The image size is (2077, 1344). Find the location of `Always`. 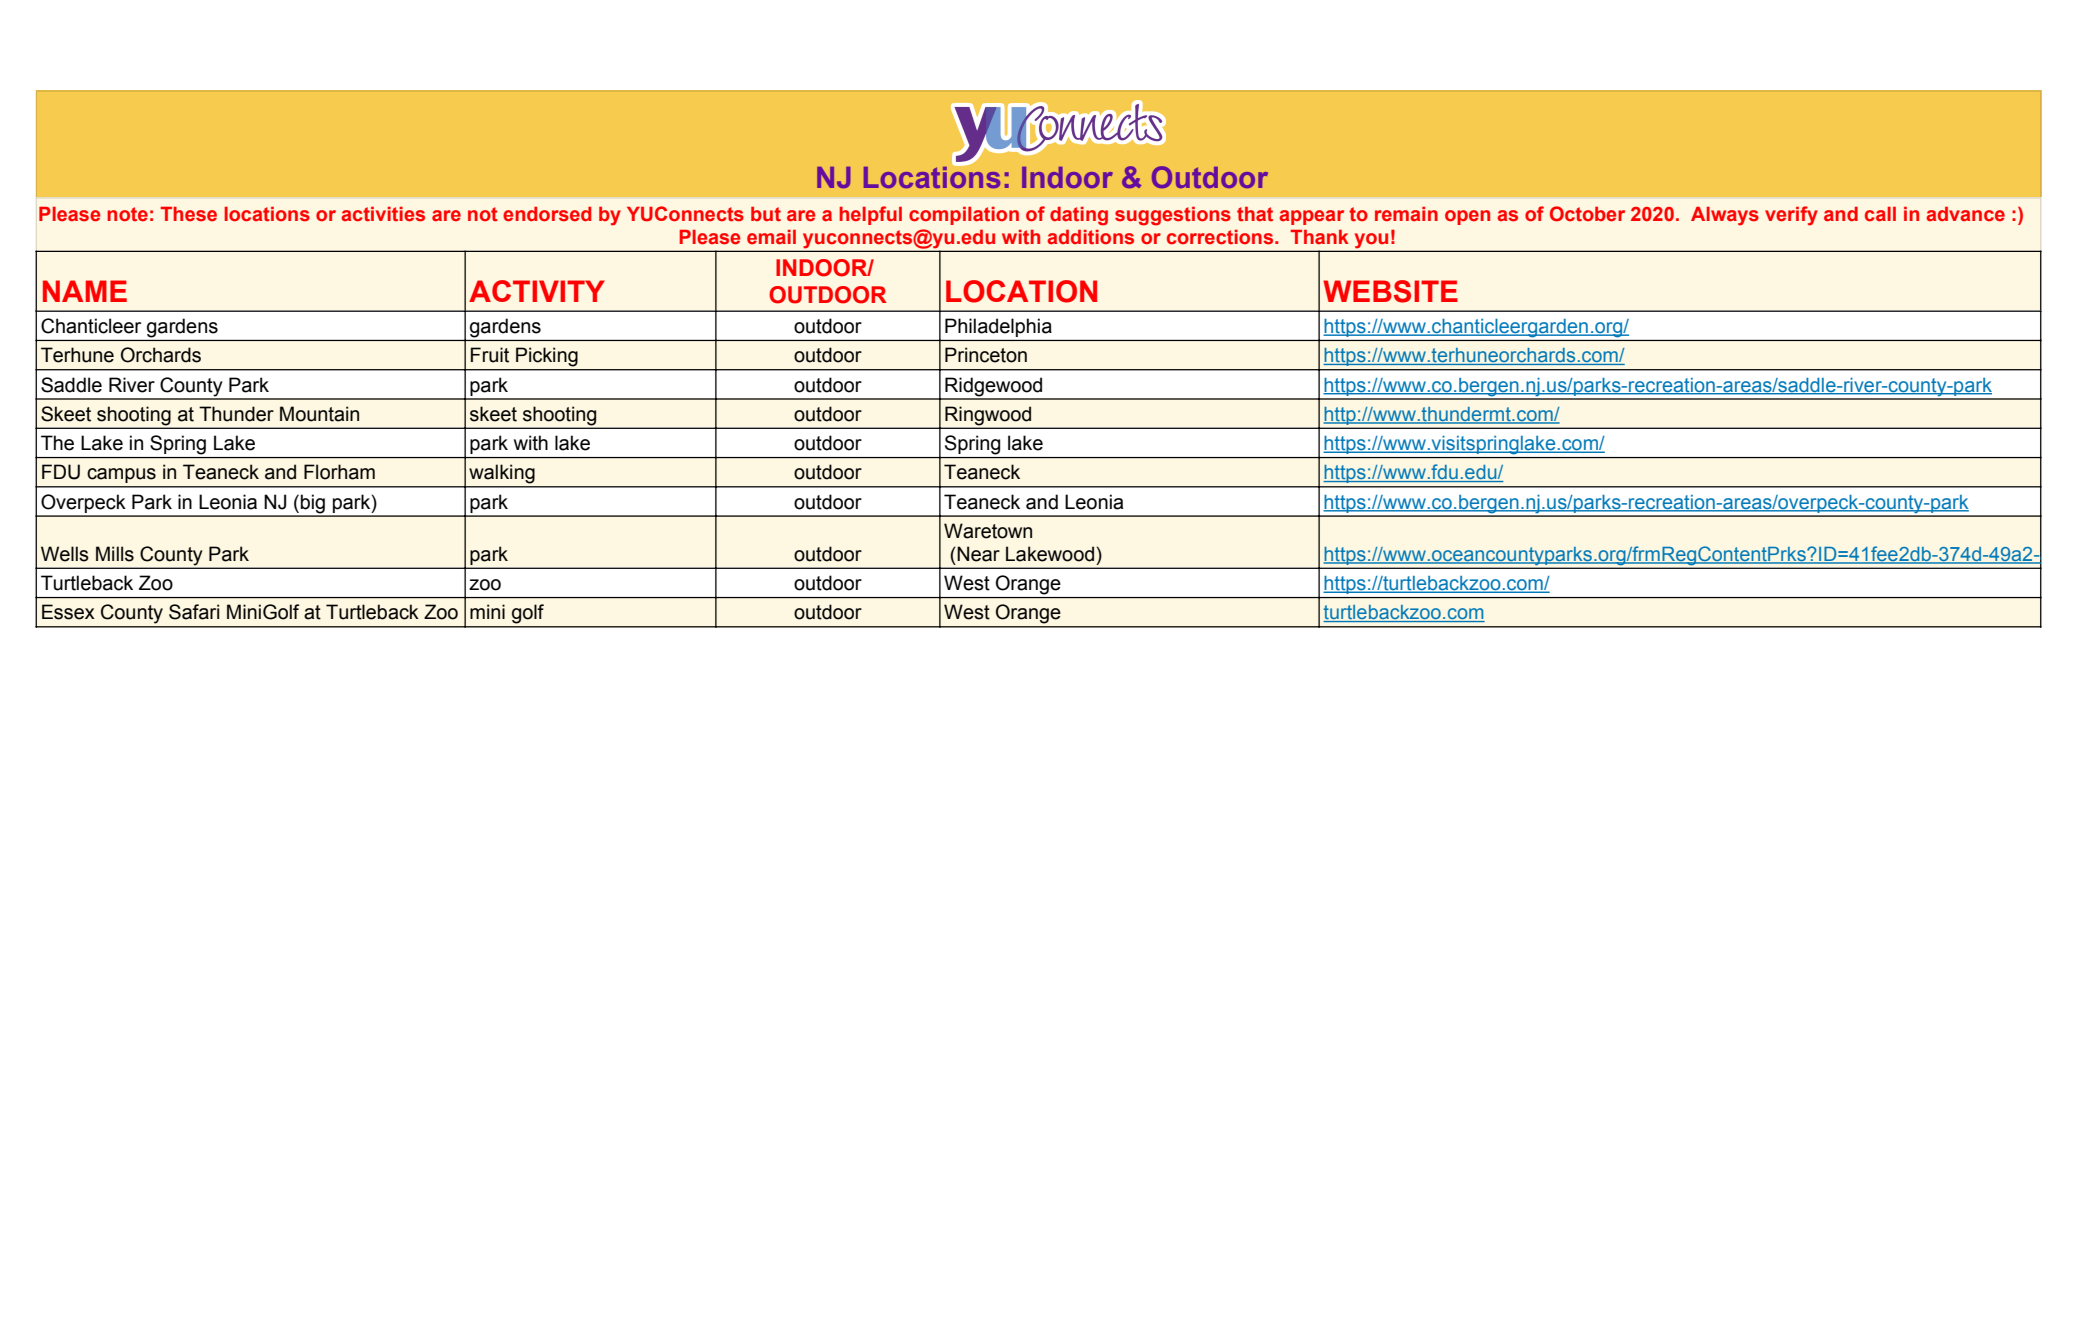

Always is located at coordinates (1725, 216).
